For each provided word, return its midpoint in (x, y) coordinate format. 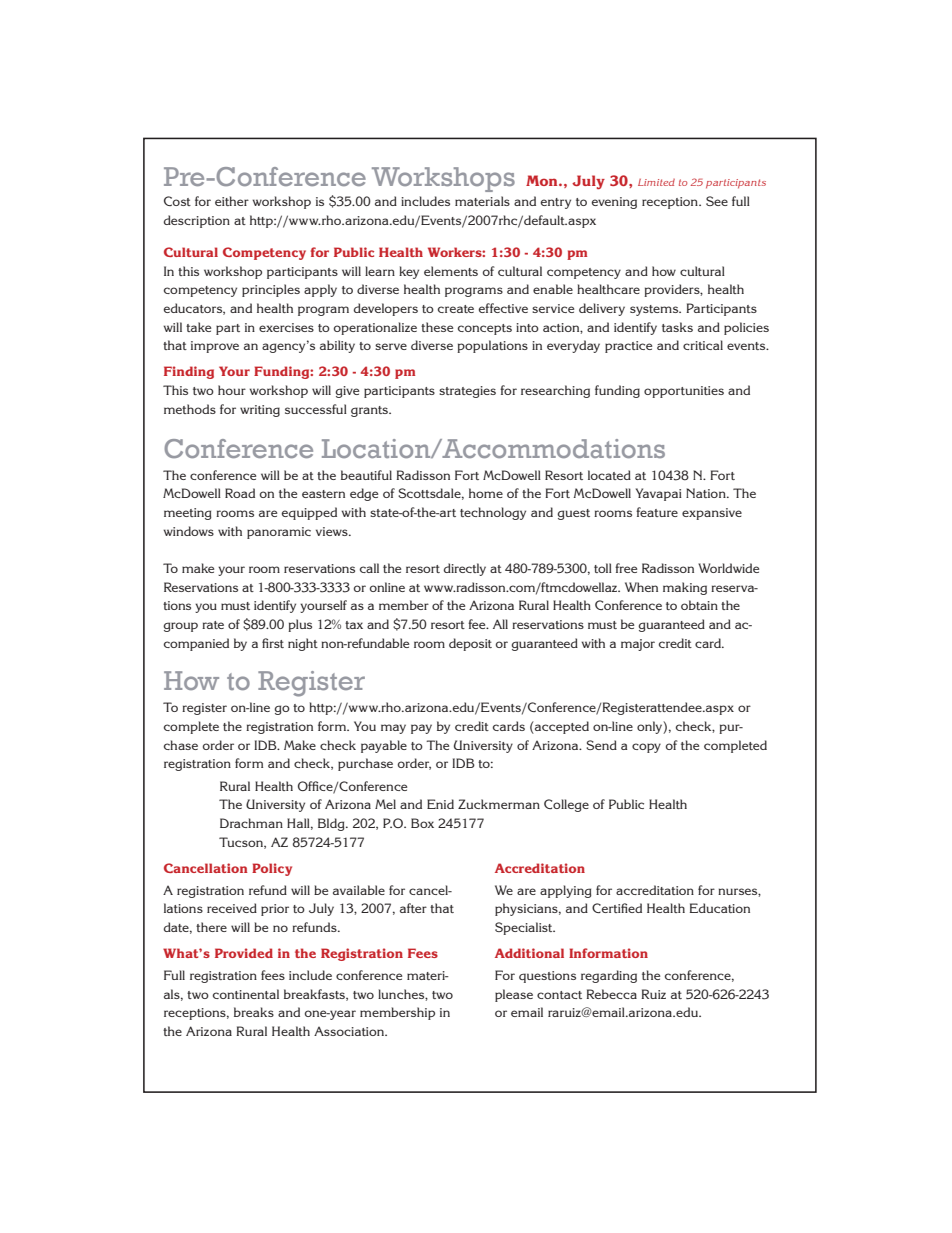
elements (451, 271)
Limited (656, 182)
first (273, 643)
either (232, 201)
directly (465, 569)
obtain (699, 605)
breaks (254, 1012)
